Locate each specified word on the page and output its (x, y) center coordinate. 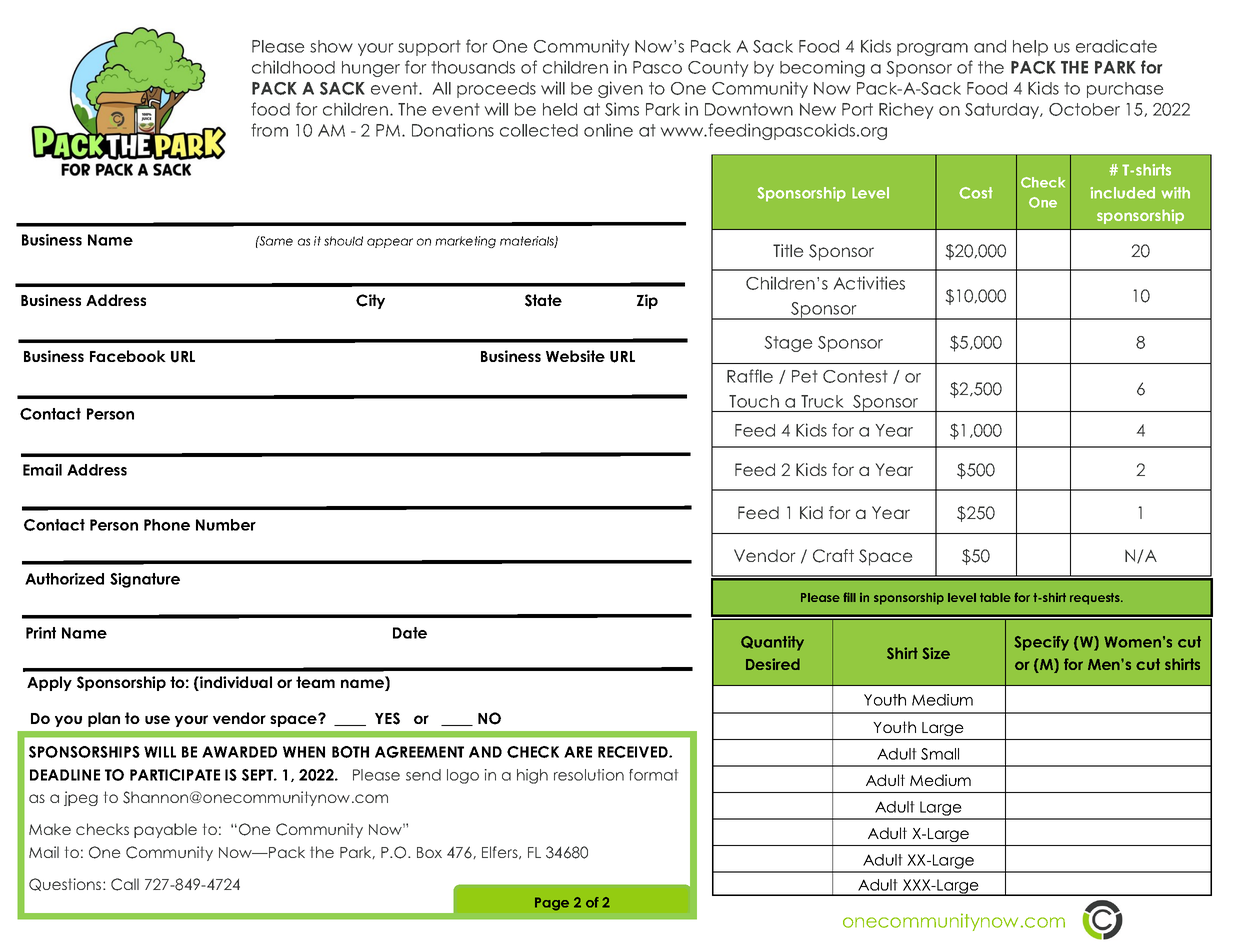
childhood (293, 67)
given (620, 89)
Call (125, 884)
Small (940, 754)
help (1030, 48)
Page (552, 904)
